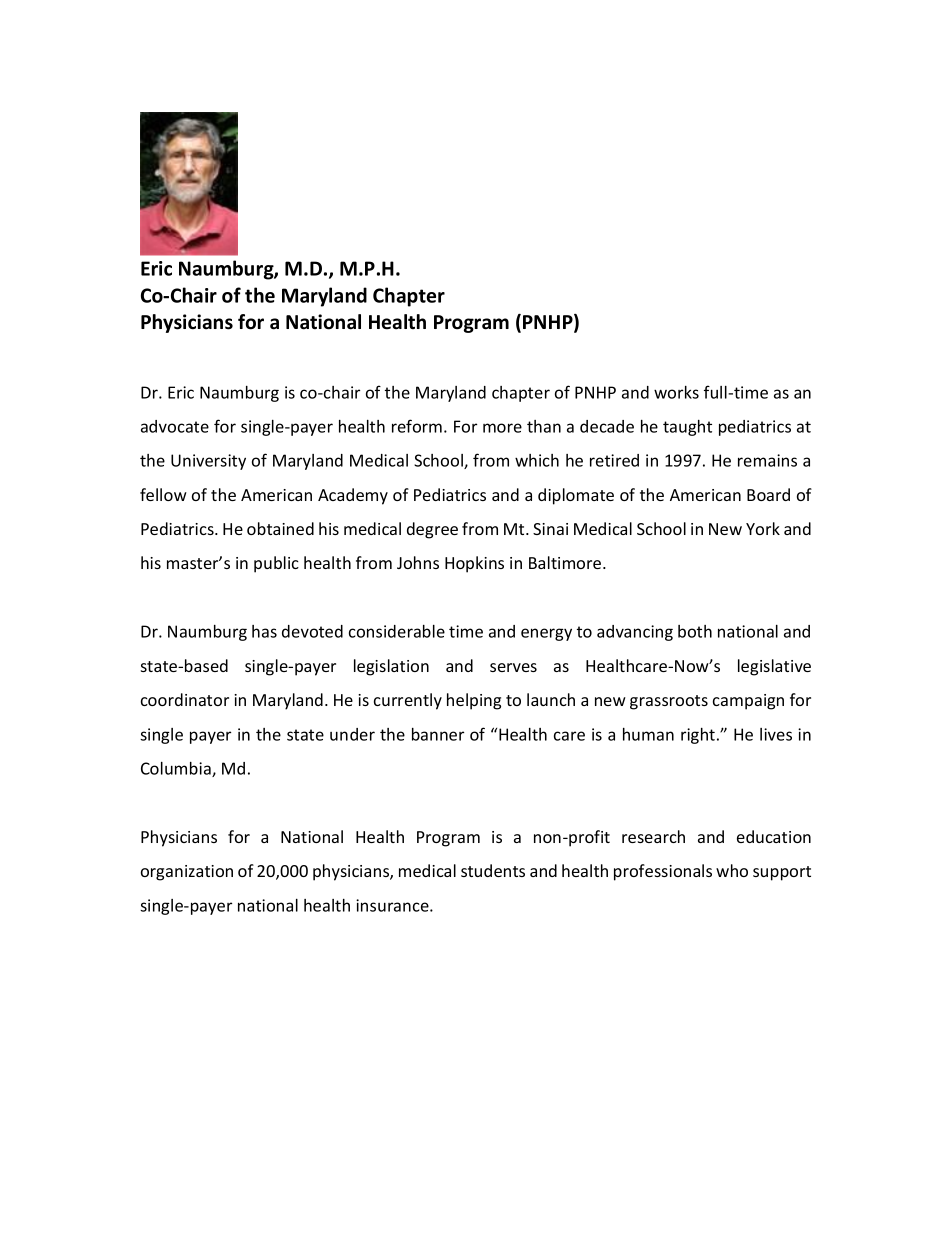  What do you see at coordinates (732, 870) in the image?
I see `who` at bounding box center [732, 870].
